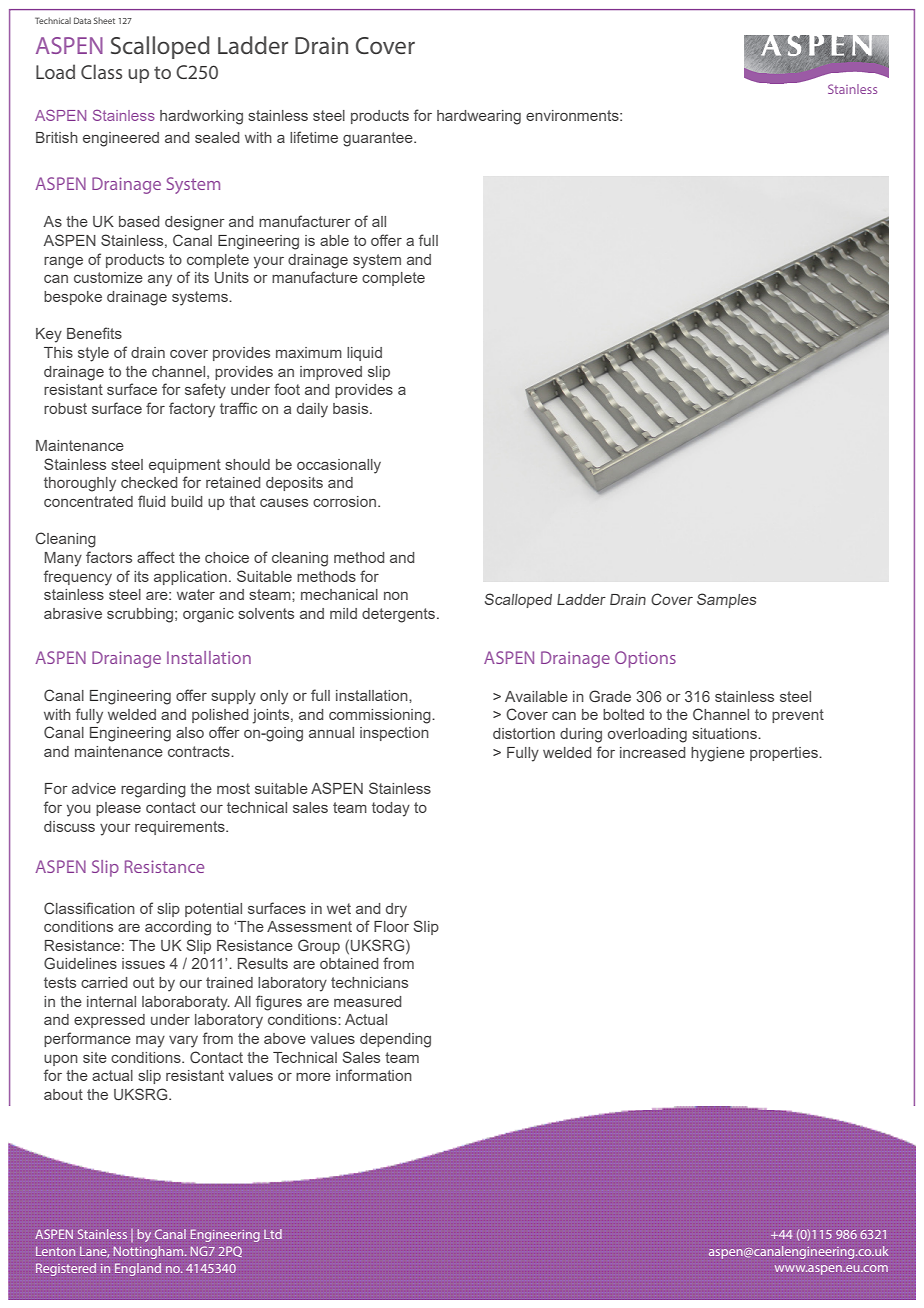 Image resolution: width=924 pixels, height=1308 pixels. What do you see at coordinates (104, 20) in the screenshot?
I see `Sheet` at bounding box center [104, 20].
